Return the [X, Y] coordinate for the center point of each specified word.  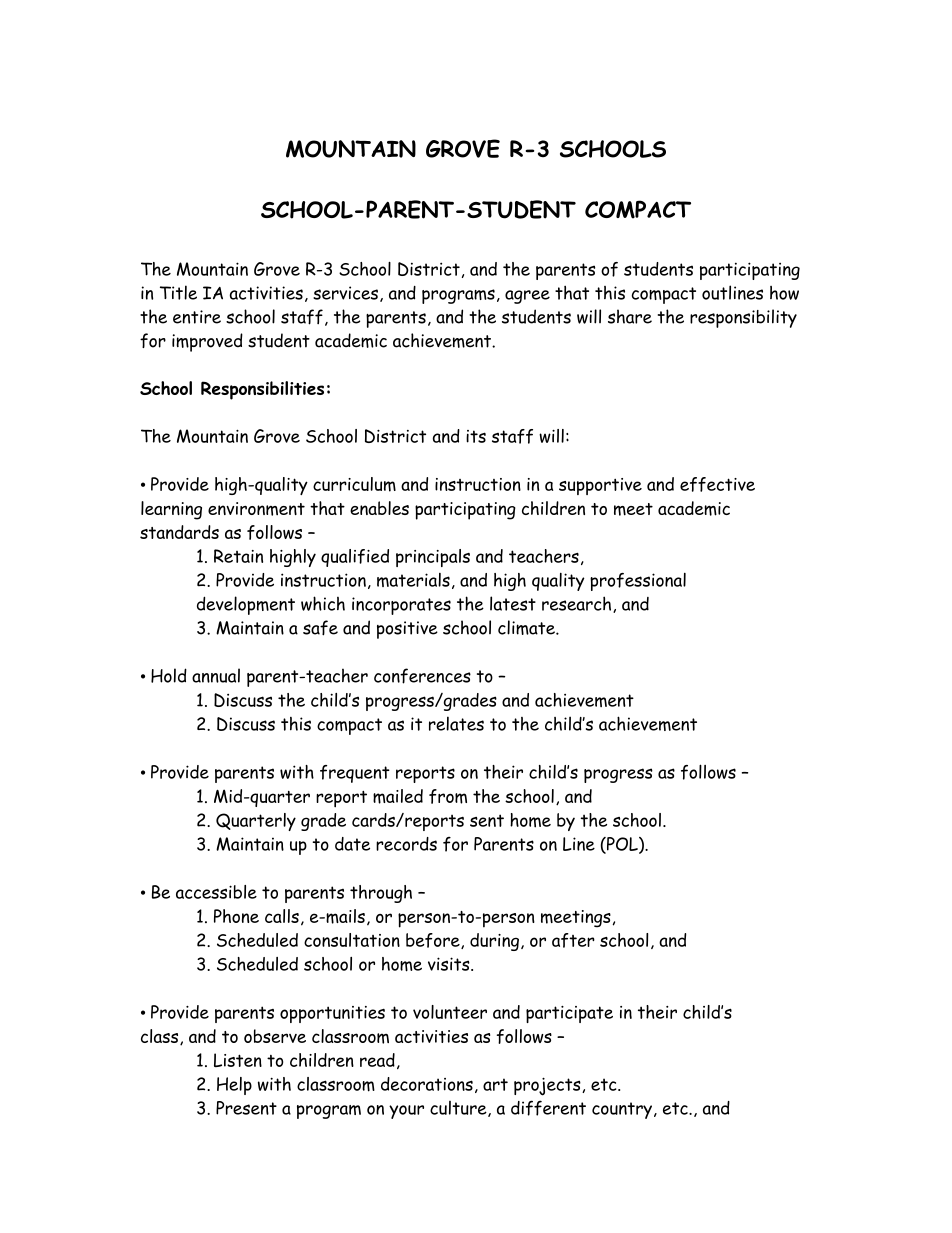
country [622, 1110]
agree [527, 297]
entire [197, 317]
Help [234, 1086]
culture [459, 1109]
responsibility [743, 318]
